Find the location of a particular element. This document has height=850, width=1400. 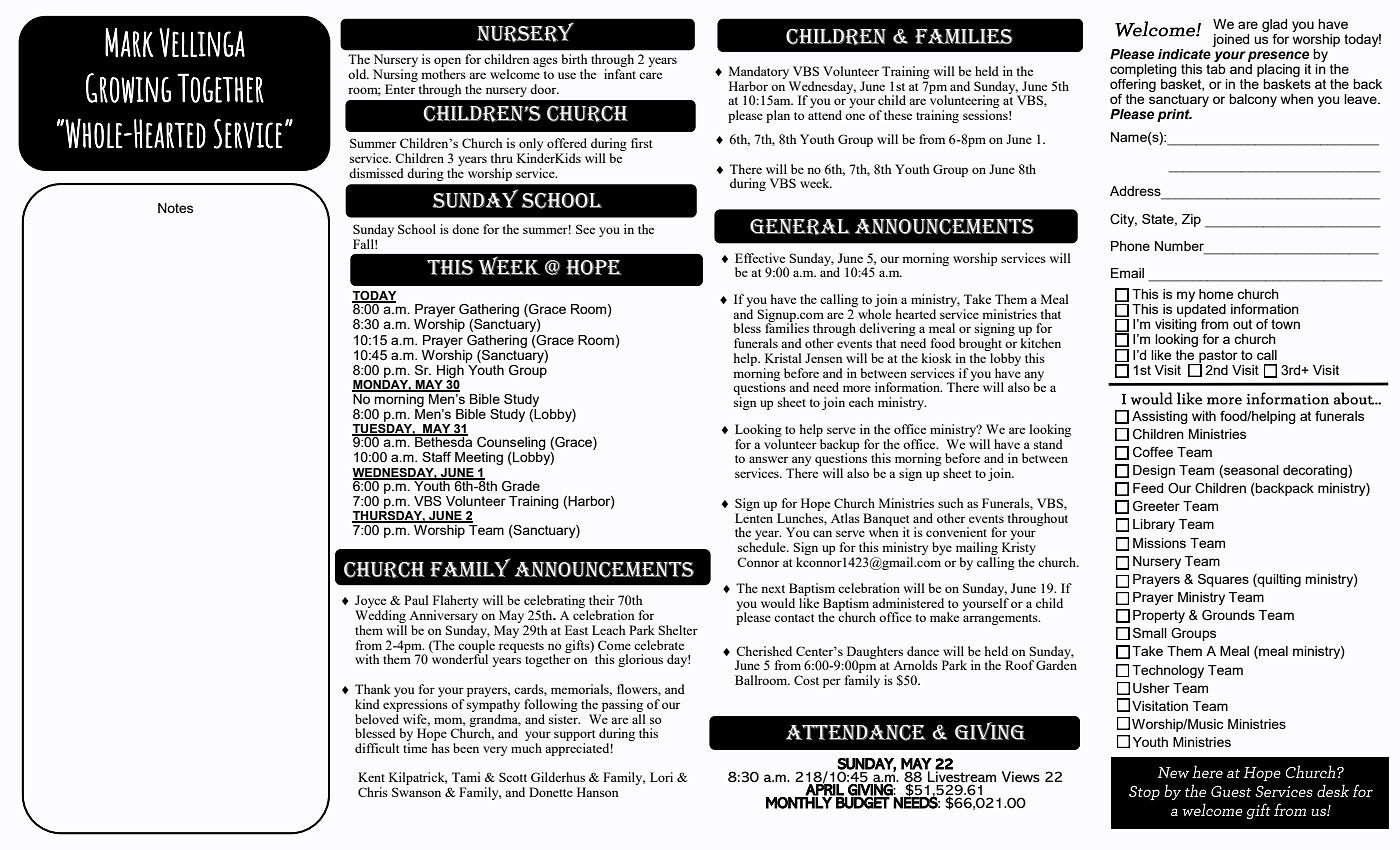

Joyce is located at coordinates (371, 603).
